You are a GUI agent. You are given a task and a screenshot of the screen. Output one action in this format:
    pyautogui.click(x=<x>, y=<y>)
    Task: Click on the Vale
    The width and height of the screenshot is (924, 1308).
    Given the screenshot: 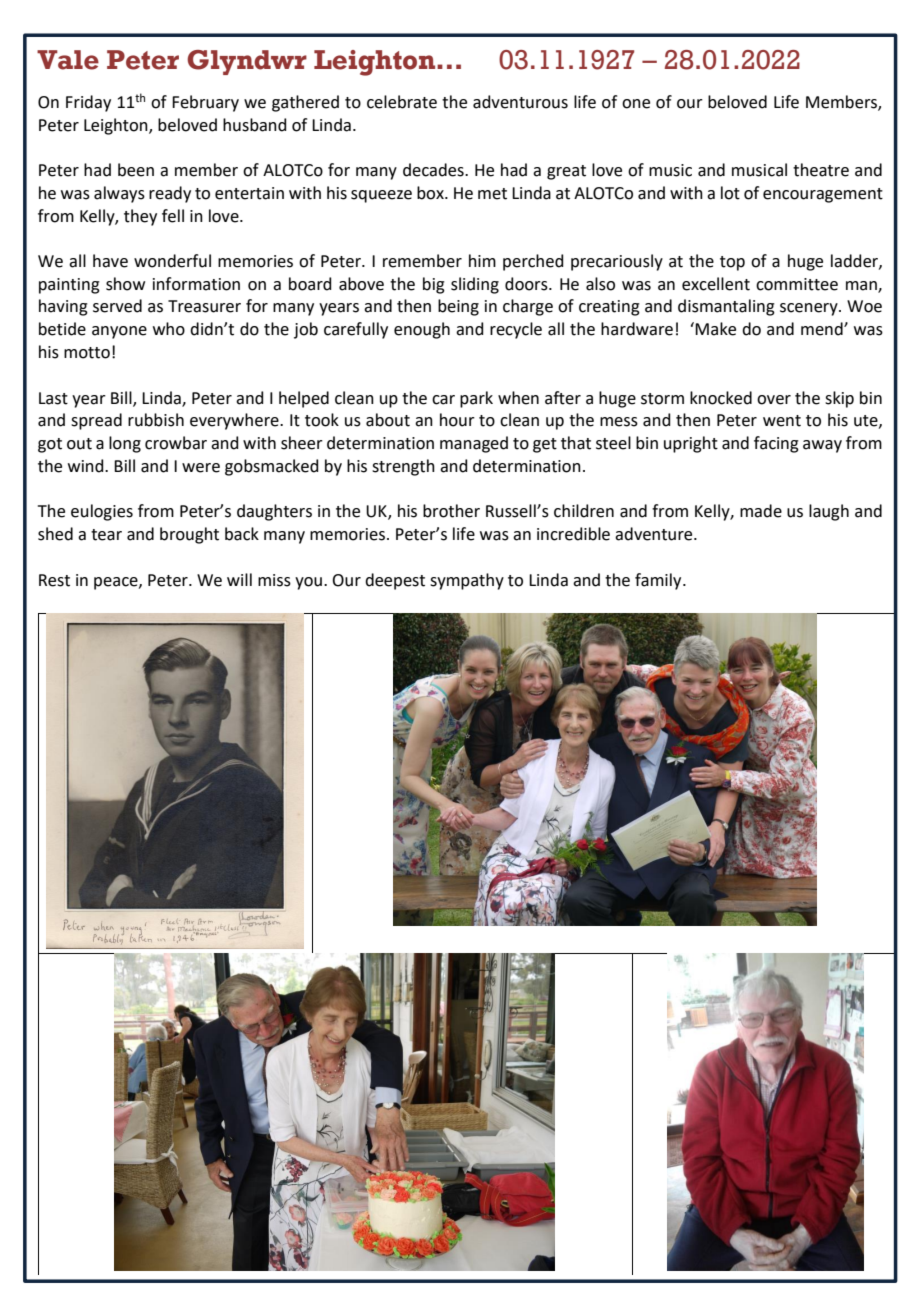 What is the action you would take?
    pyautogui.click(x=68, y=60)
